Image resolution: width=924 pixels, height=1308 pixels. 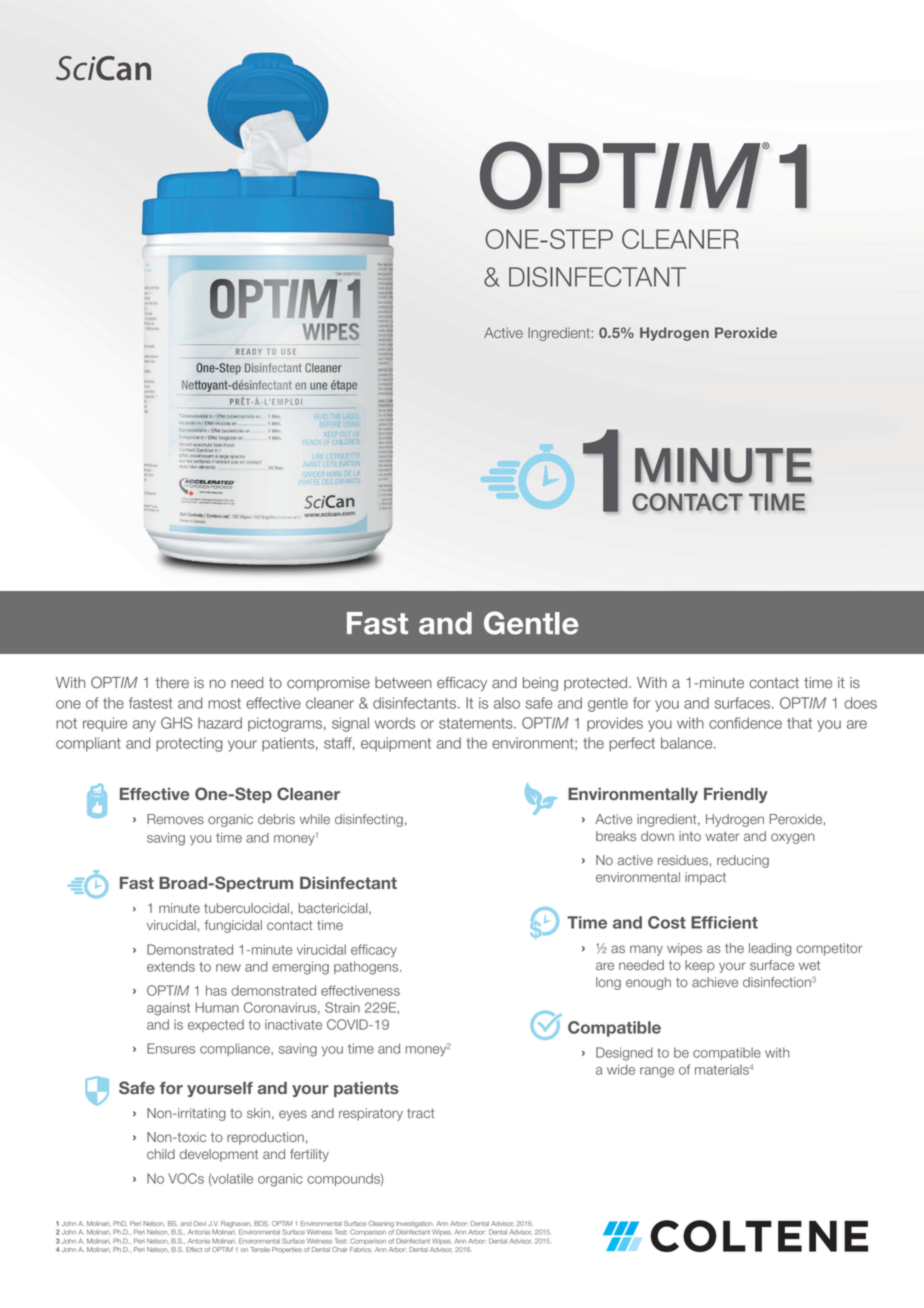 What do you see at coordinates (745, 723) in the page?
I see `confidence` at bounding box center [745, 723].
